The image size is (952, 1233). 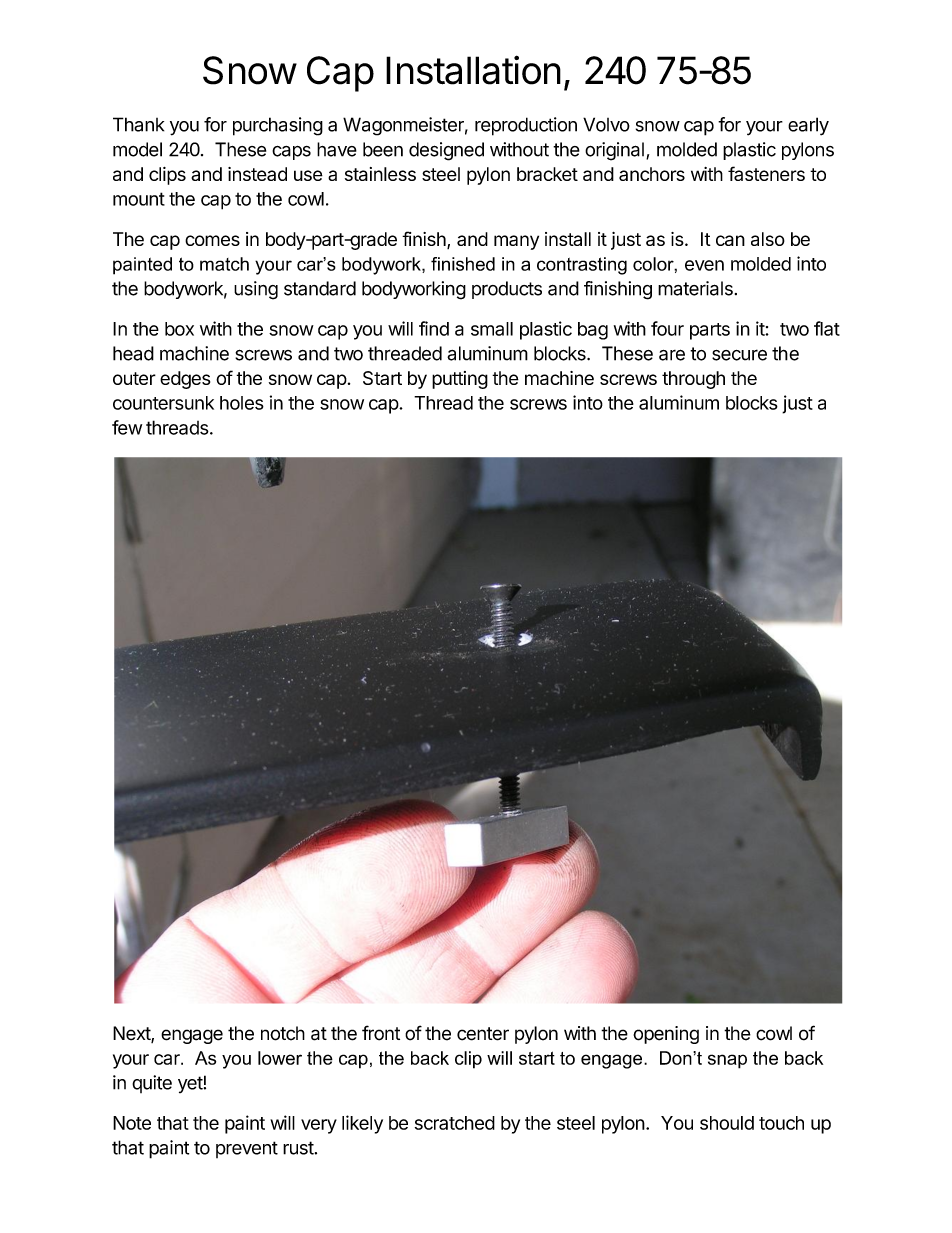 What do you see at coordinates (460, 380) in the document?
I see `putting` at bounding box center [460, 380].
